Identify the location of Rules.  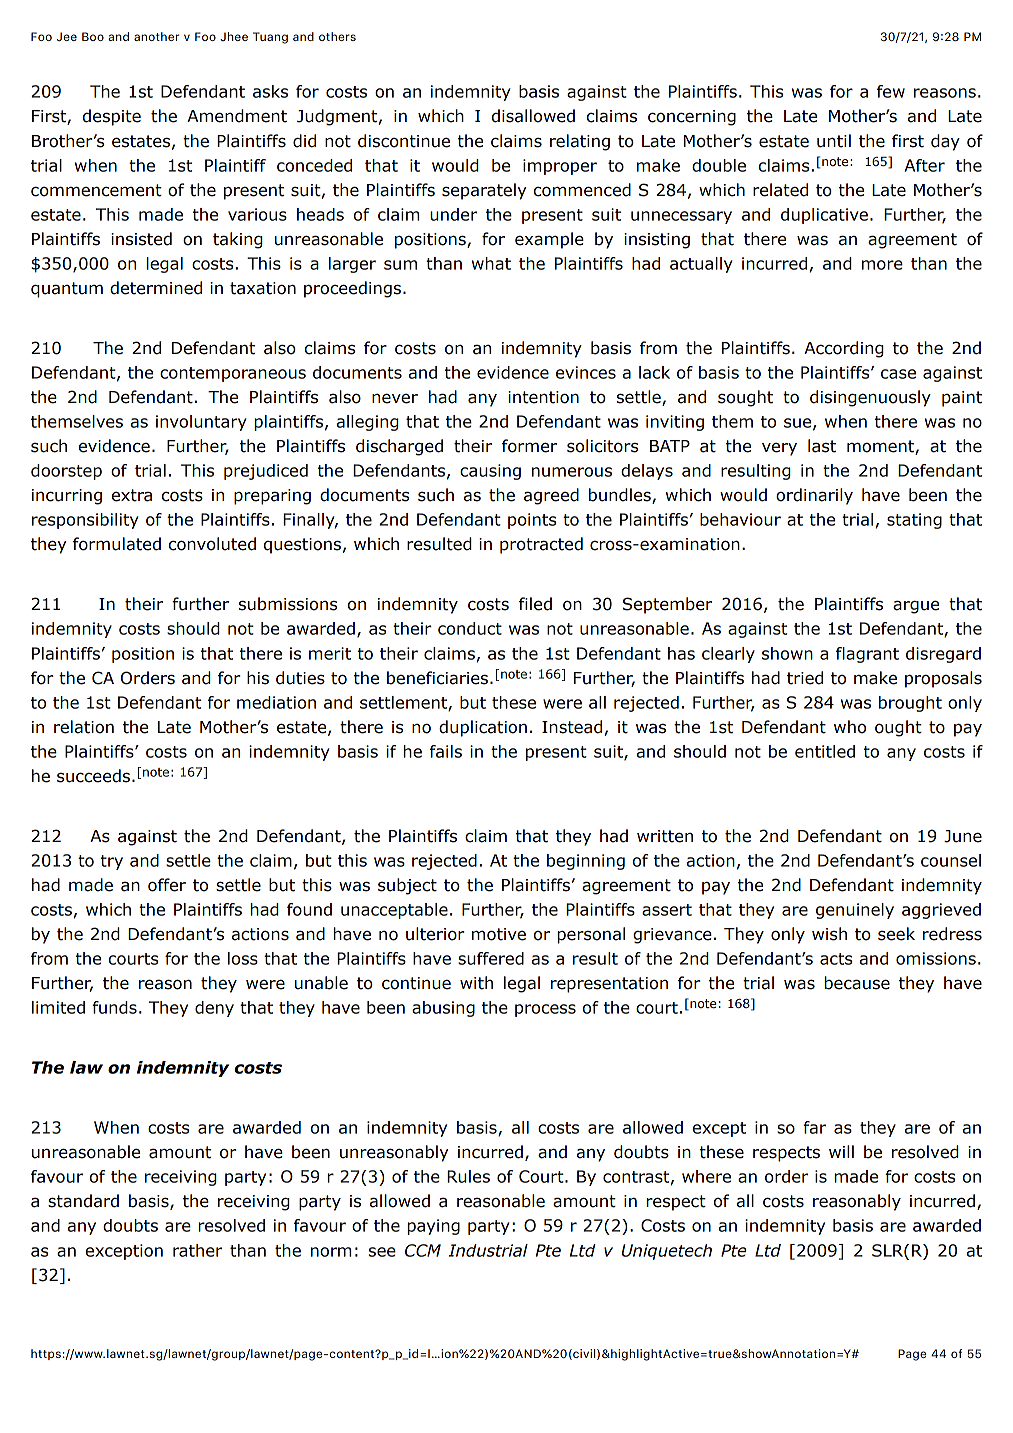
(468, 1176).
